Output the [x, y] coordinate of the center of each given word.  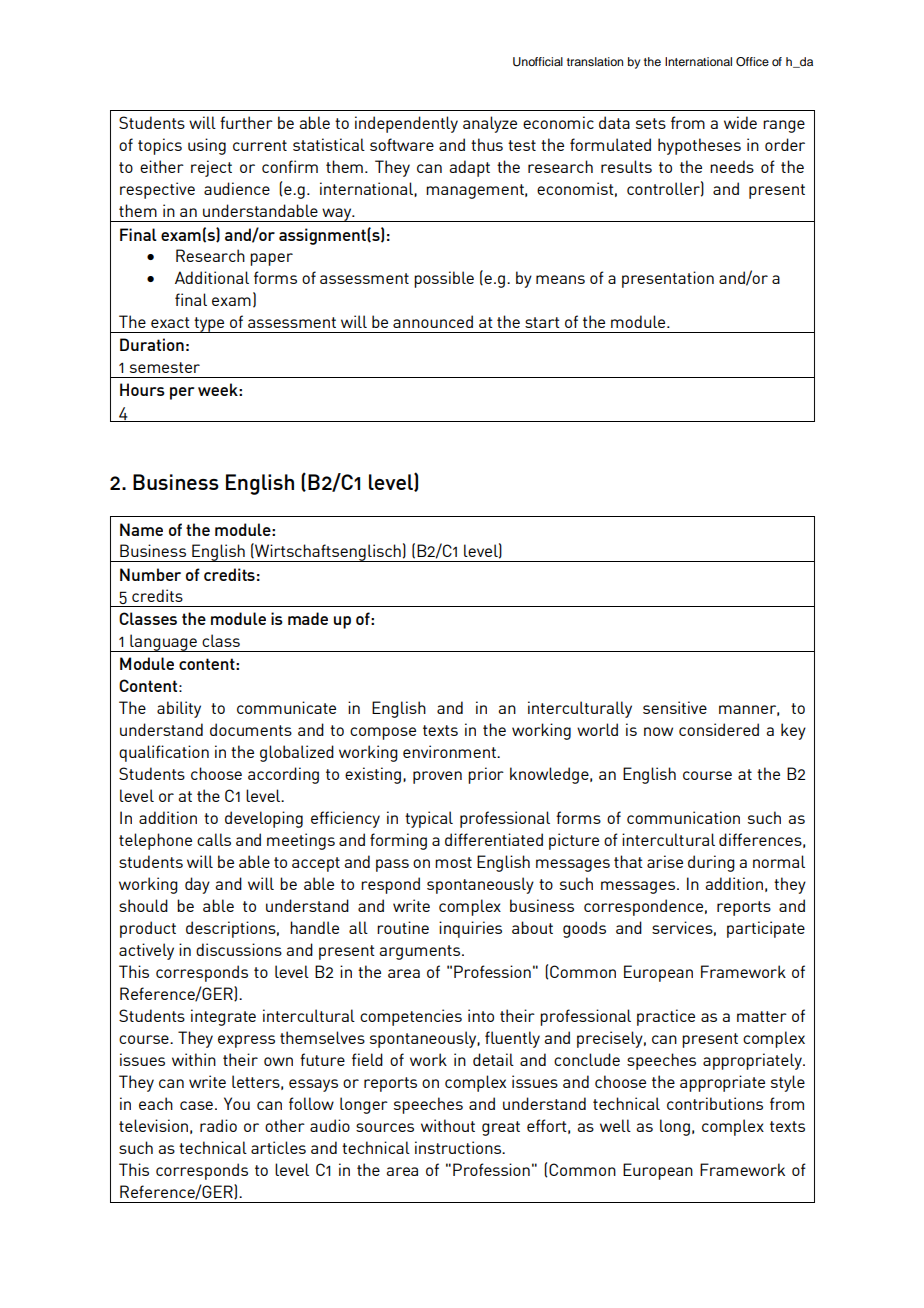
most [453, 862]
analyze [490, 124]
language [163, 643]
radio [218, 1125]
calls [214, 839]
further [246, 122]
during [711, 863]
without [448, 1125]
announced [433, 321]
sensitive [675, 707]
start [542, 322]
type [209, 325]
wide [740, 122]
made [308, 618]
